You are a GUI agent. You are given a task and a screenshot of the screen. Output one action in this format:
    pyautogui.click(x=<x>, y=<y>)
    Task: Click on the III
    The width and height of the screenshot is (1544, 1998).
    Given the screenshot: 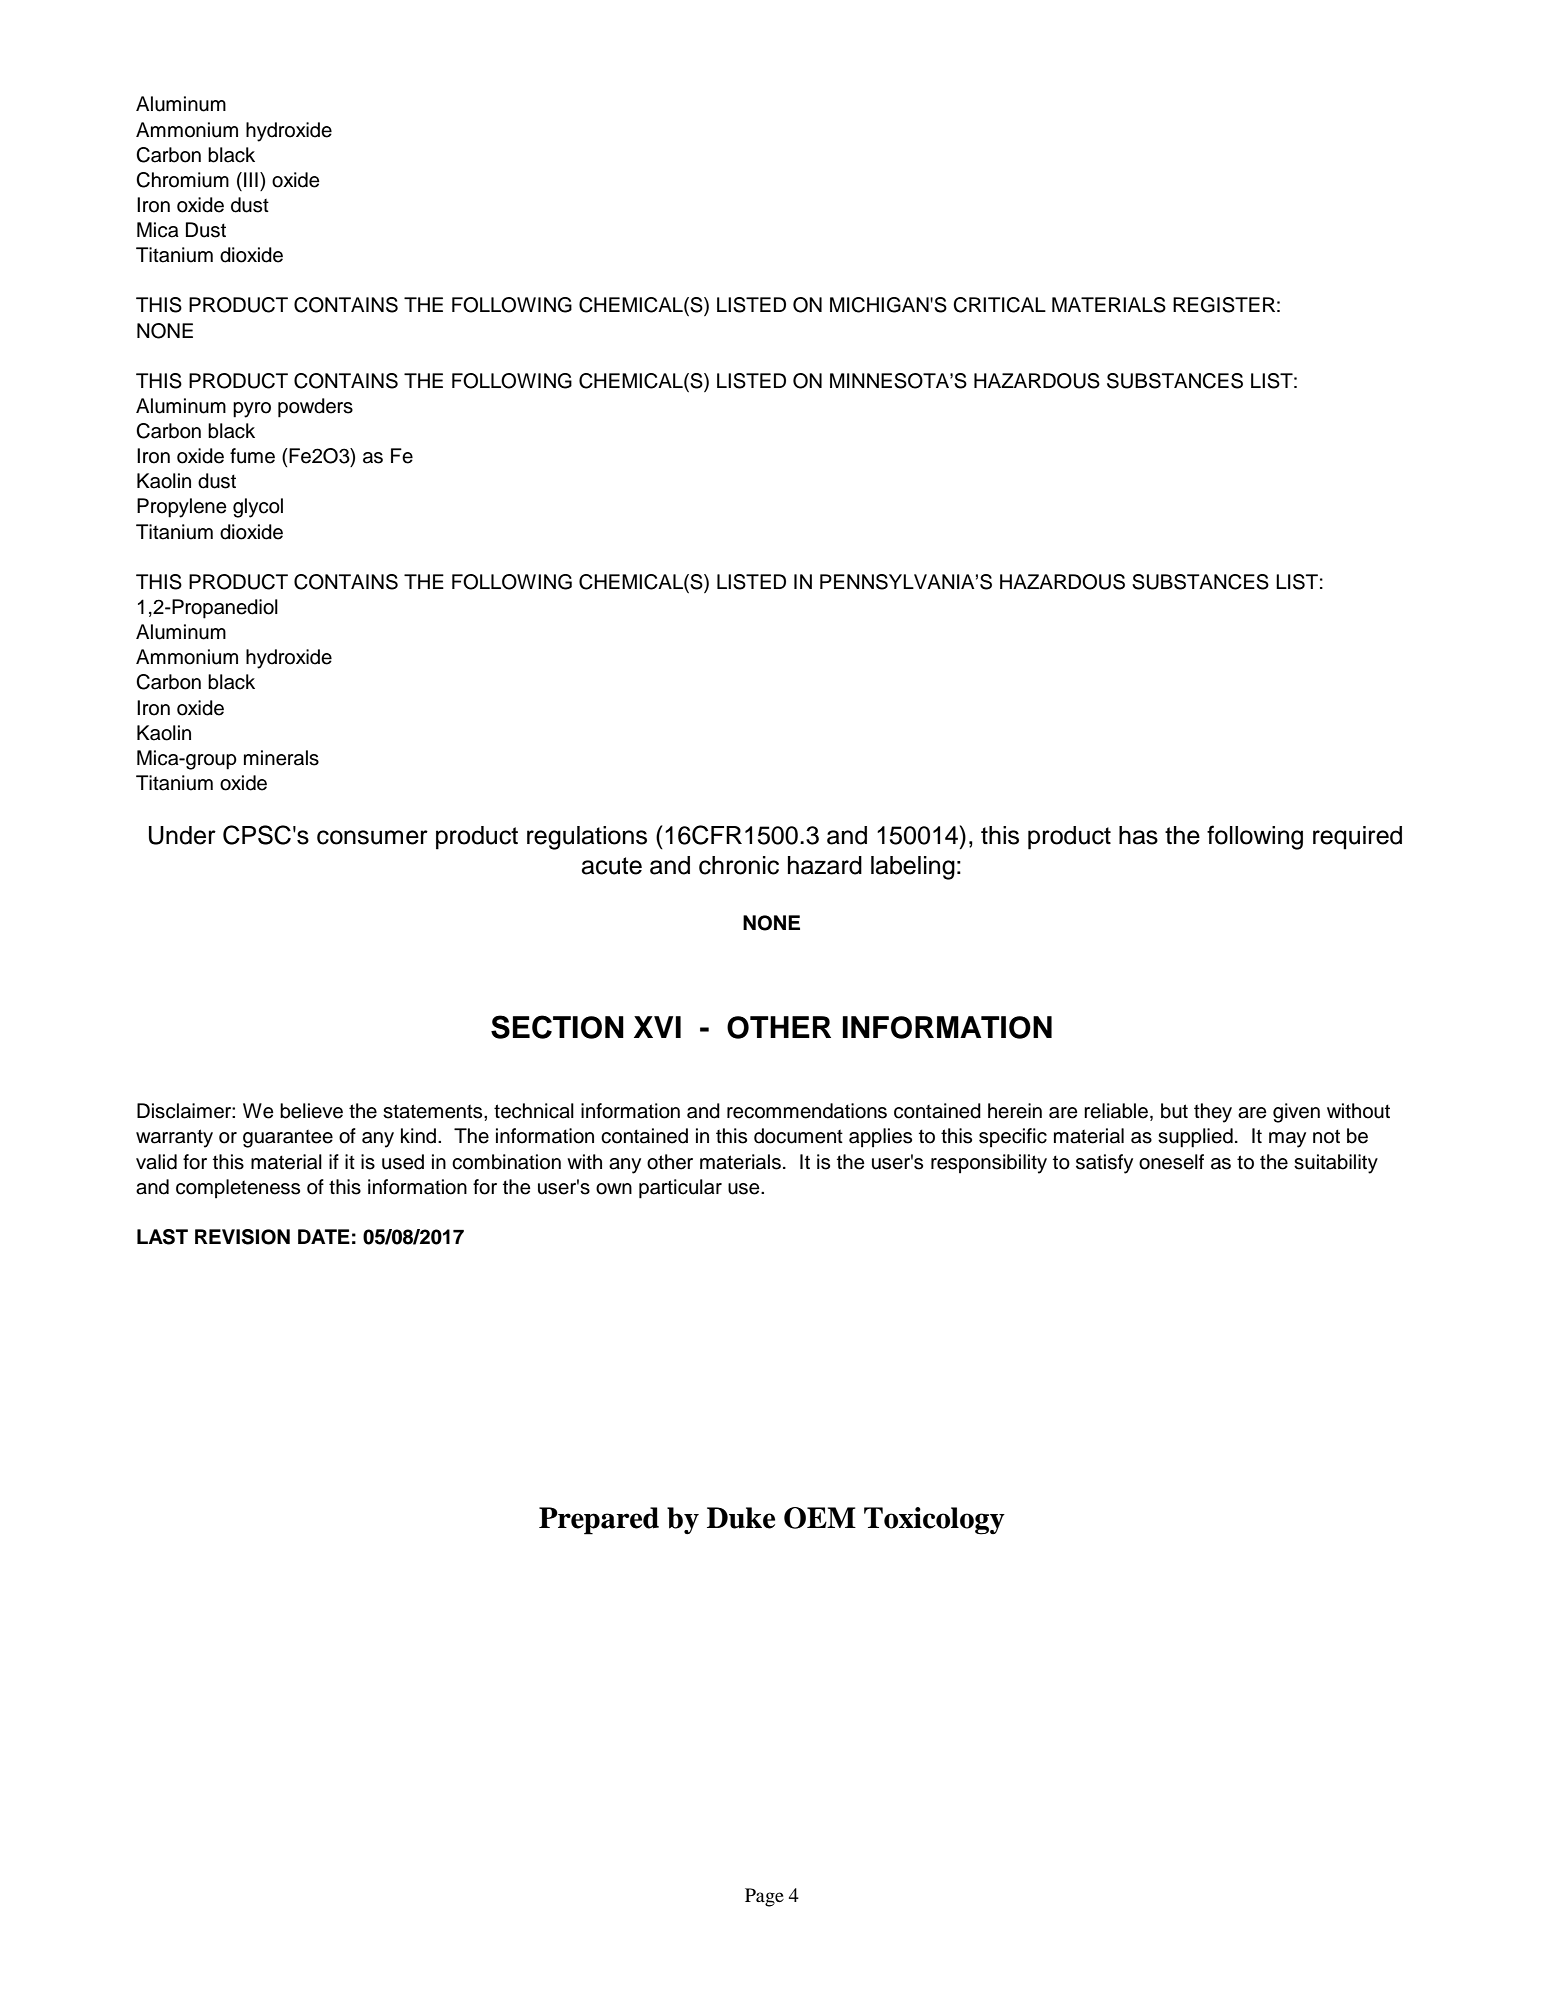 What is the action you would take?
    pyautogui.click(x=251, y=179)
